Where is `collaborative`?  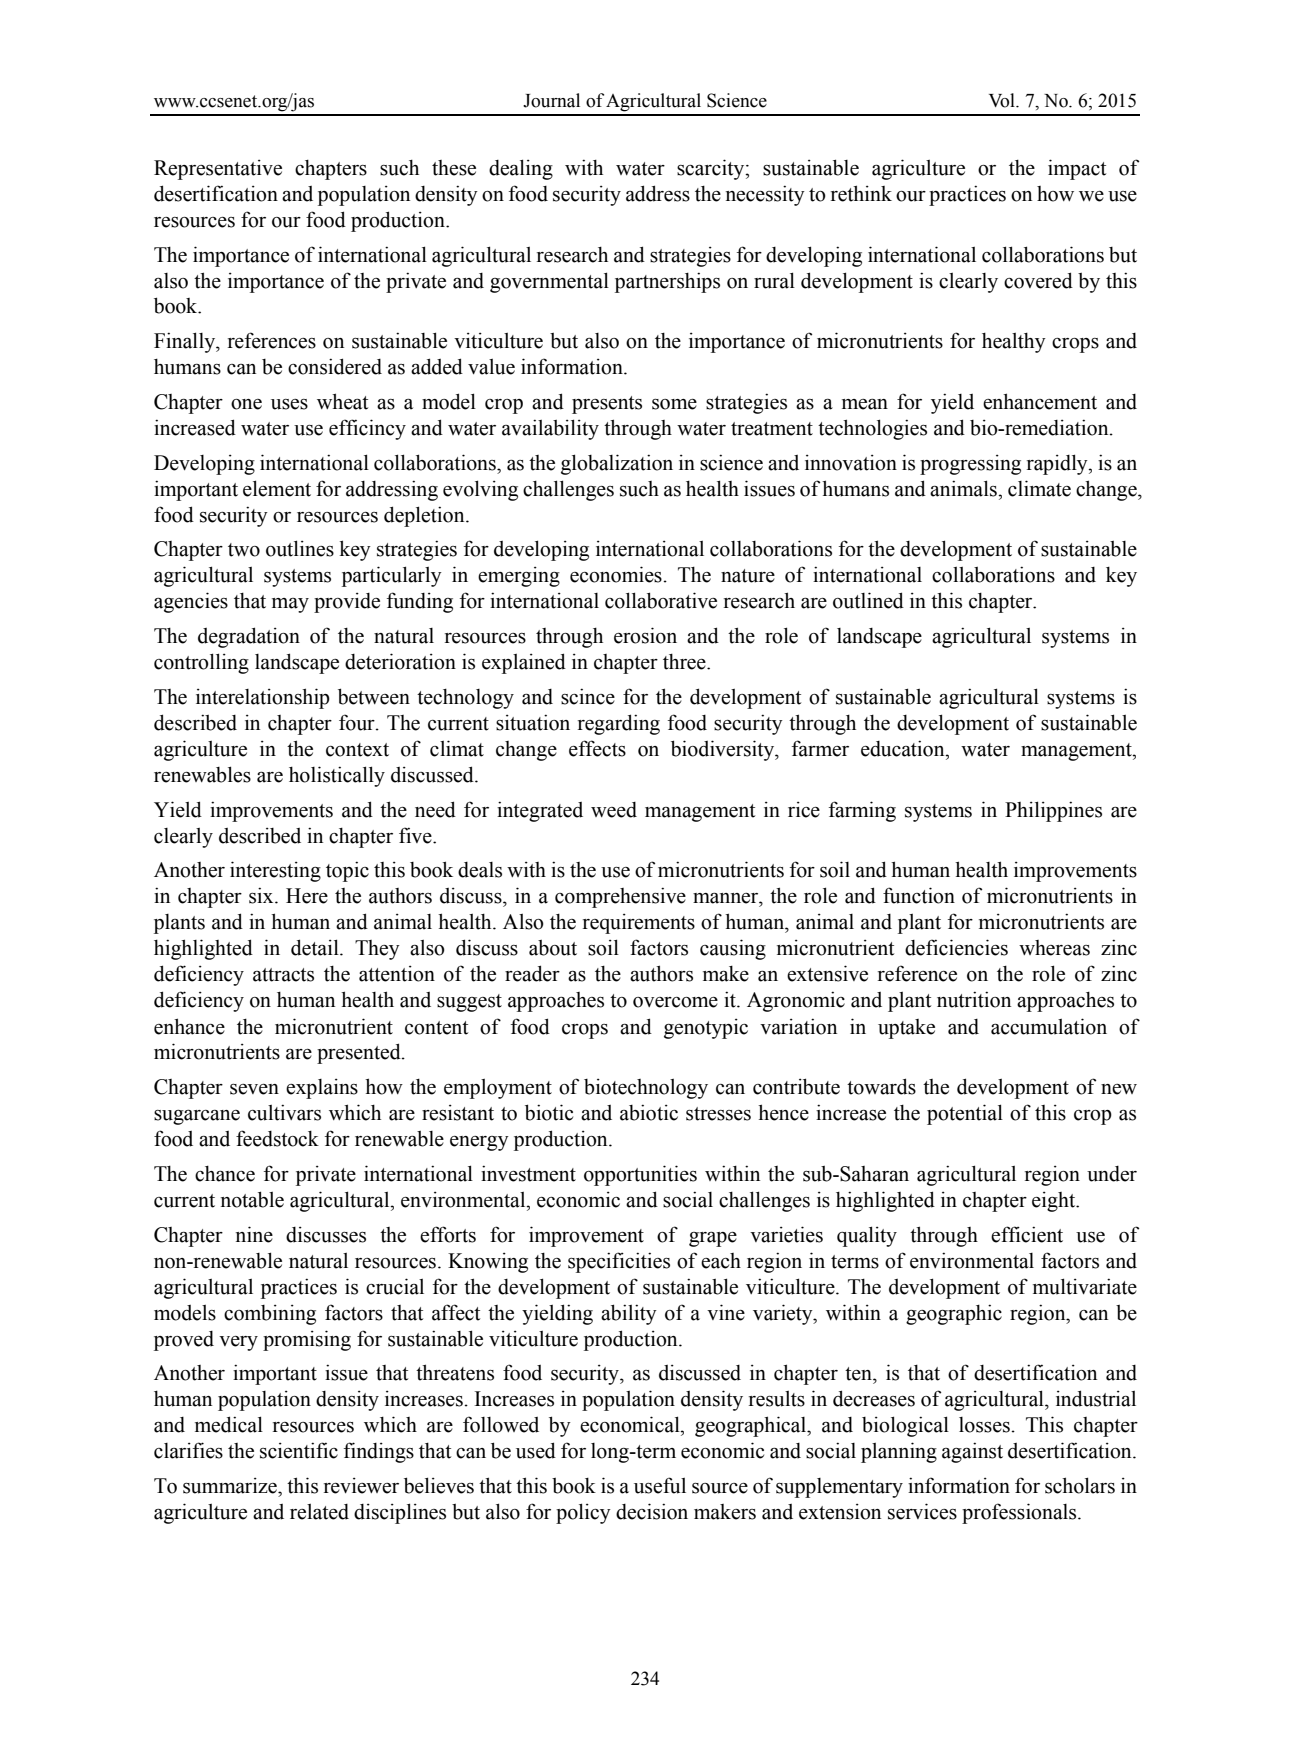 collaborative is located at coordinates (661, 600).
